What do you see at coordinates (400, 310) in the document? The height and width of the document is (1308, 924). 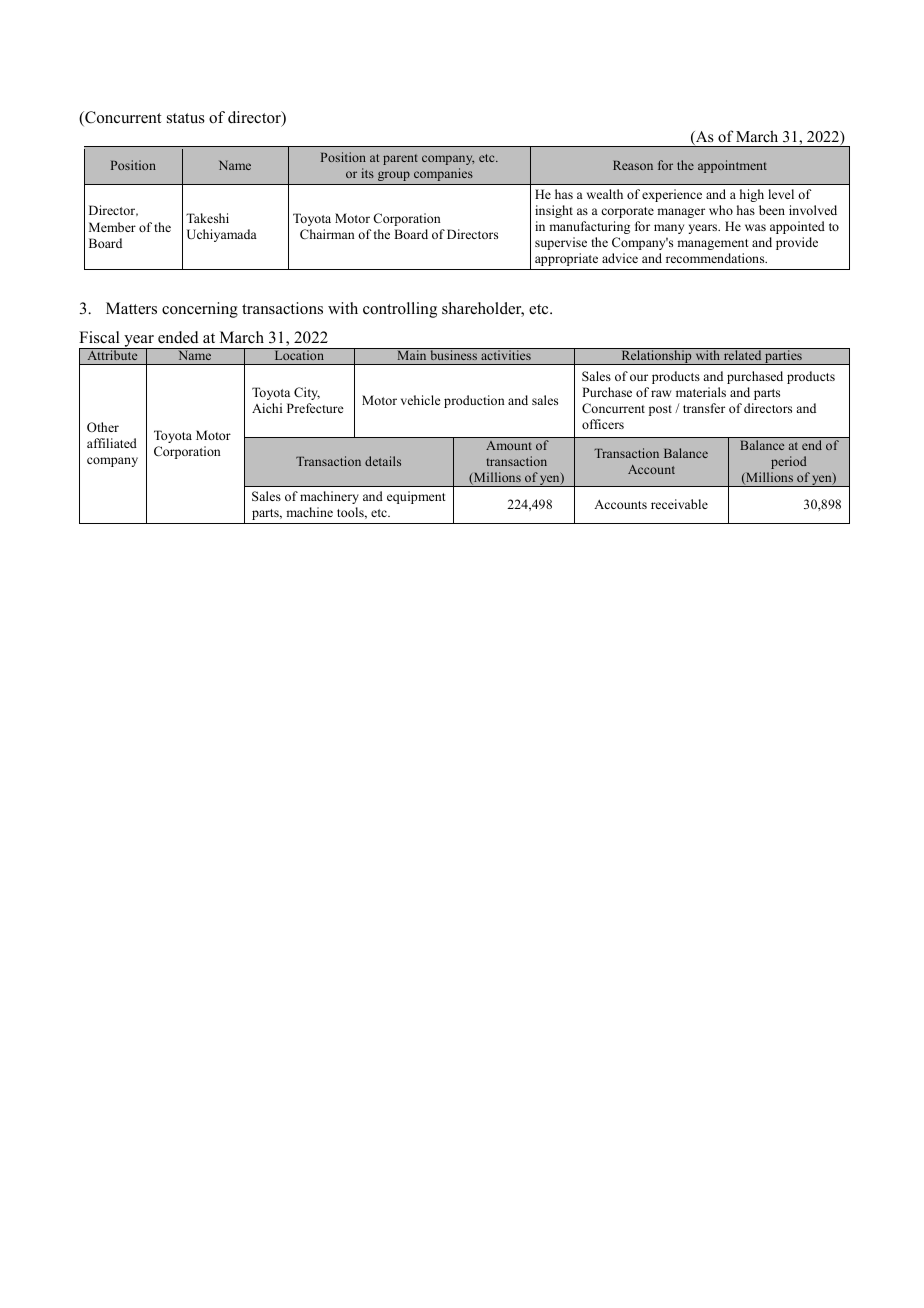 I see `controlling` at bounding box center [400, 310].
